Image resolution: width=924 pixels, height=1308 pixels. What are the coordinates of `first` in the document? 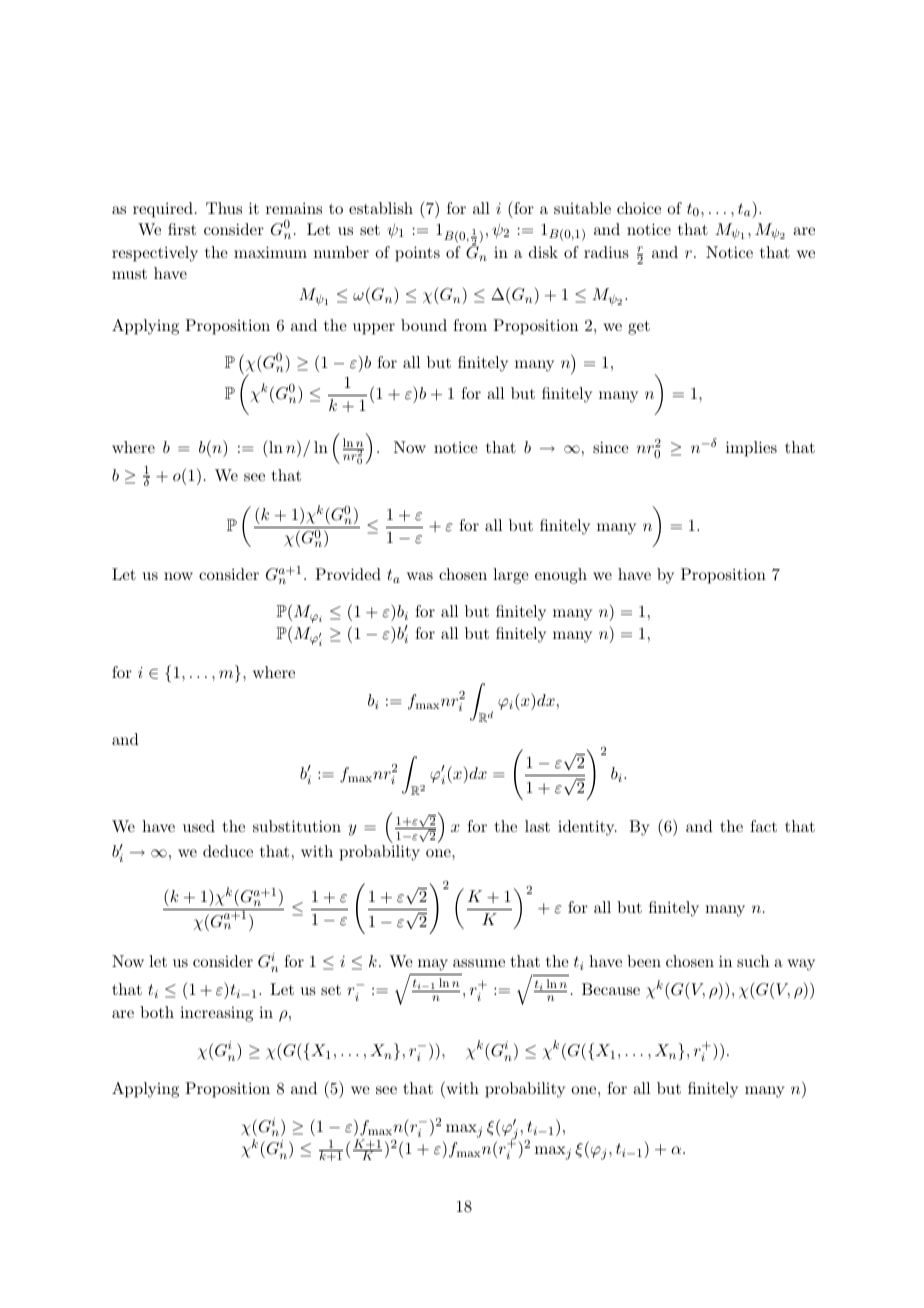 It's located at (182, 229).
